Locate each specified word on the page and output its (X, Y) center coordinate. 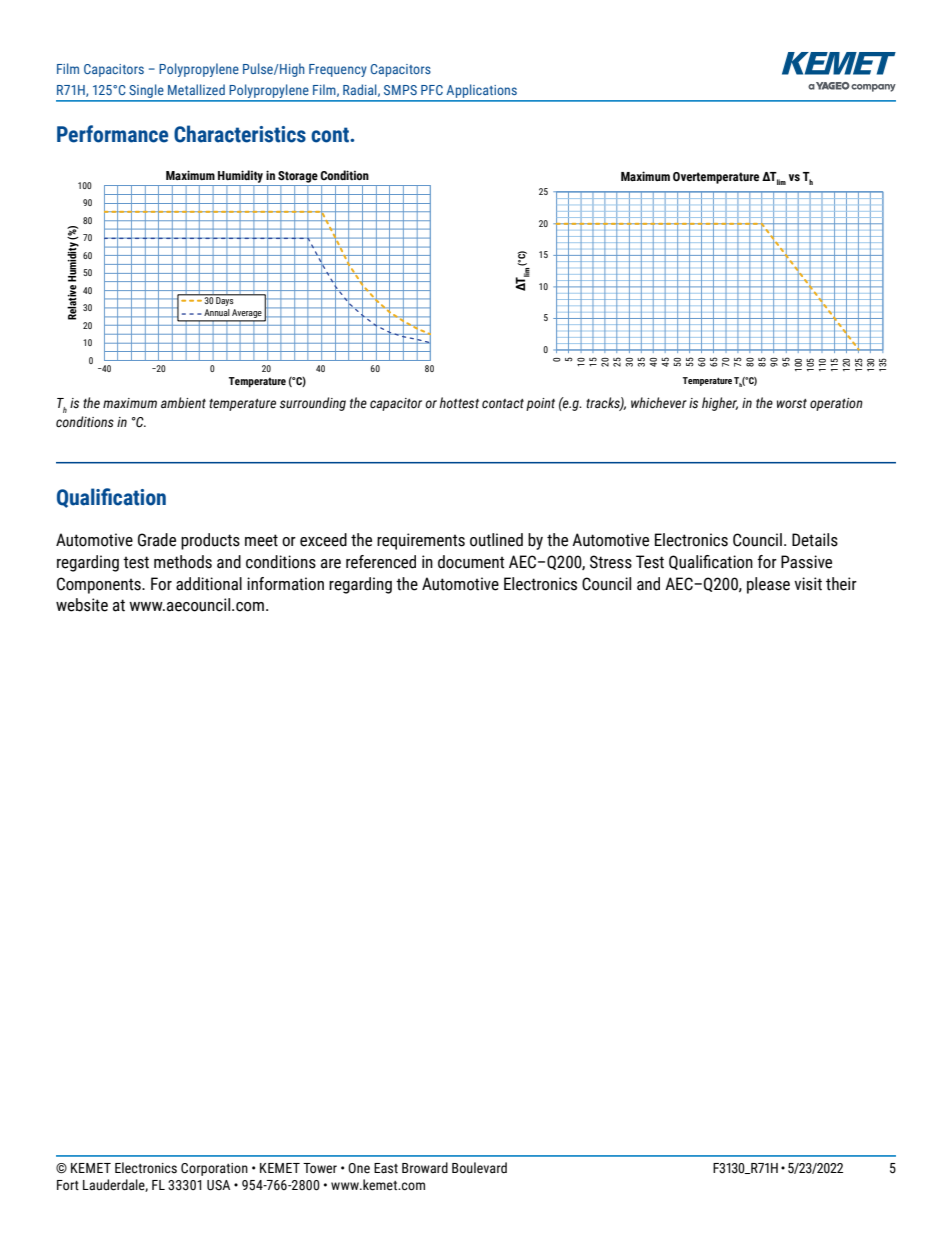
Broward (425, 1168)
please (768, 585)
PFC (432, 90)
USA (218, 1185)
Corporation (214, 1169)
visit (808, 584)
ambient (183, 402)
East (386, 1168)
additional (209, 584)
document (471, 562)
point (540, 404)
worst (792, 403)
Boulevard (479, 1168)
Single (146, 92)
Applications (481, 92)
